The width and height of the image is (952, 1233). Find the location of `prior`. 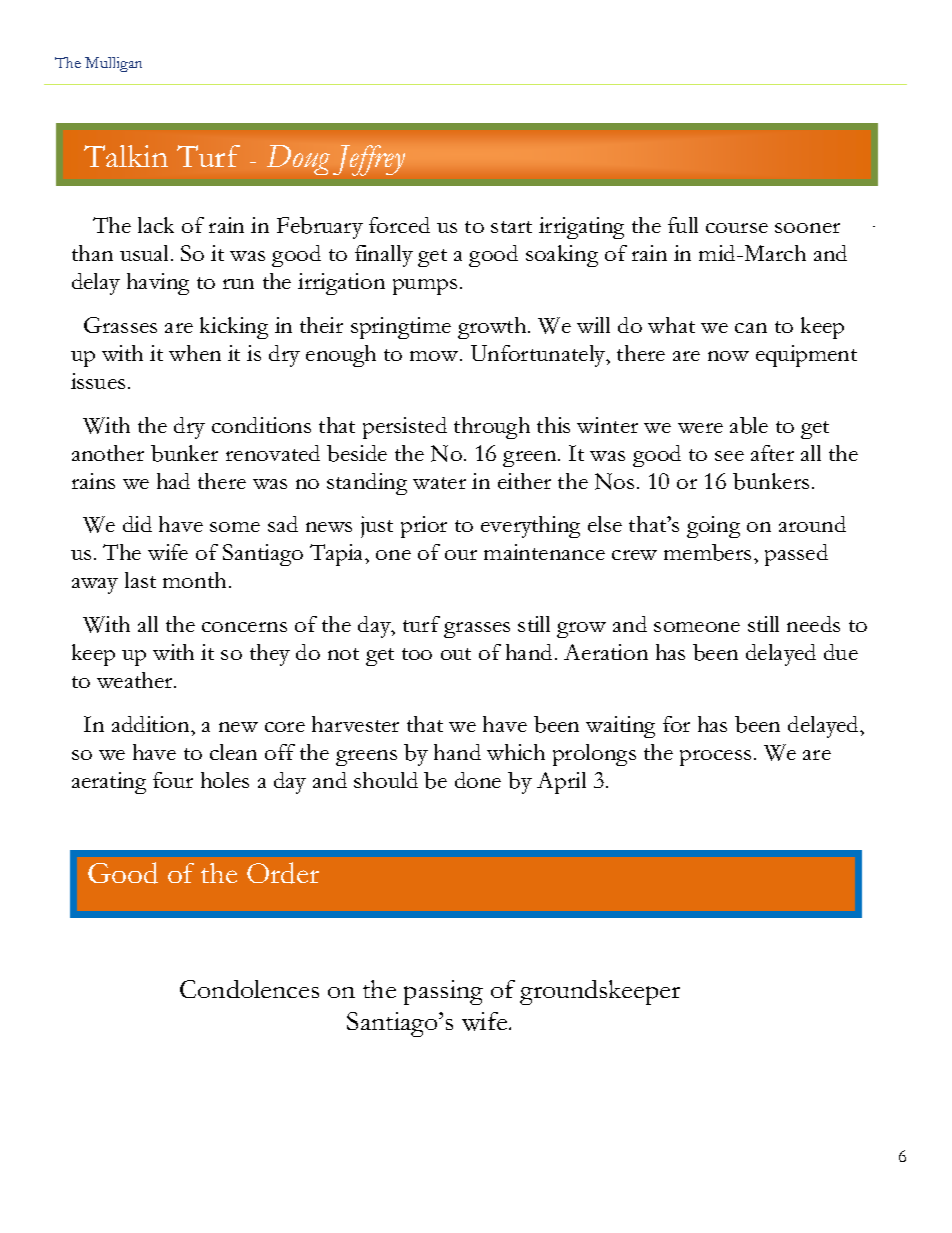

prior is located at coordinates (424, 527).
